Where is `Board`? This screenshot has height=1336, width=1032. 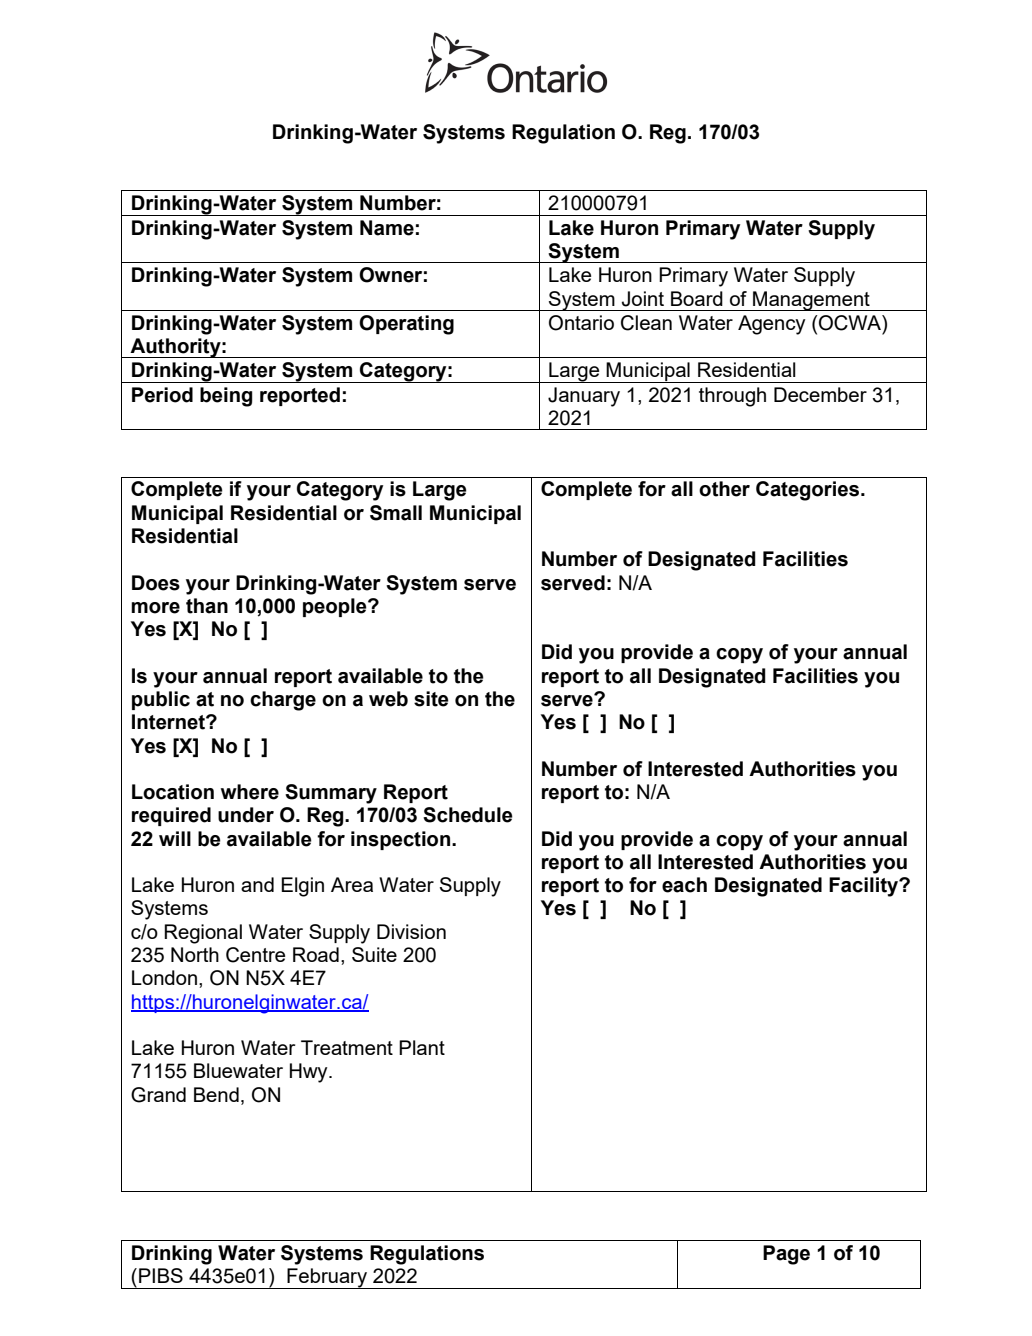
Board is located at coordinates (697, 298).
